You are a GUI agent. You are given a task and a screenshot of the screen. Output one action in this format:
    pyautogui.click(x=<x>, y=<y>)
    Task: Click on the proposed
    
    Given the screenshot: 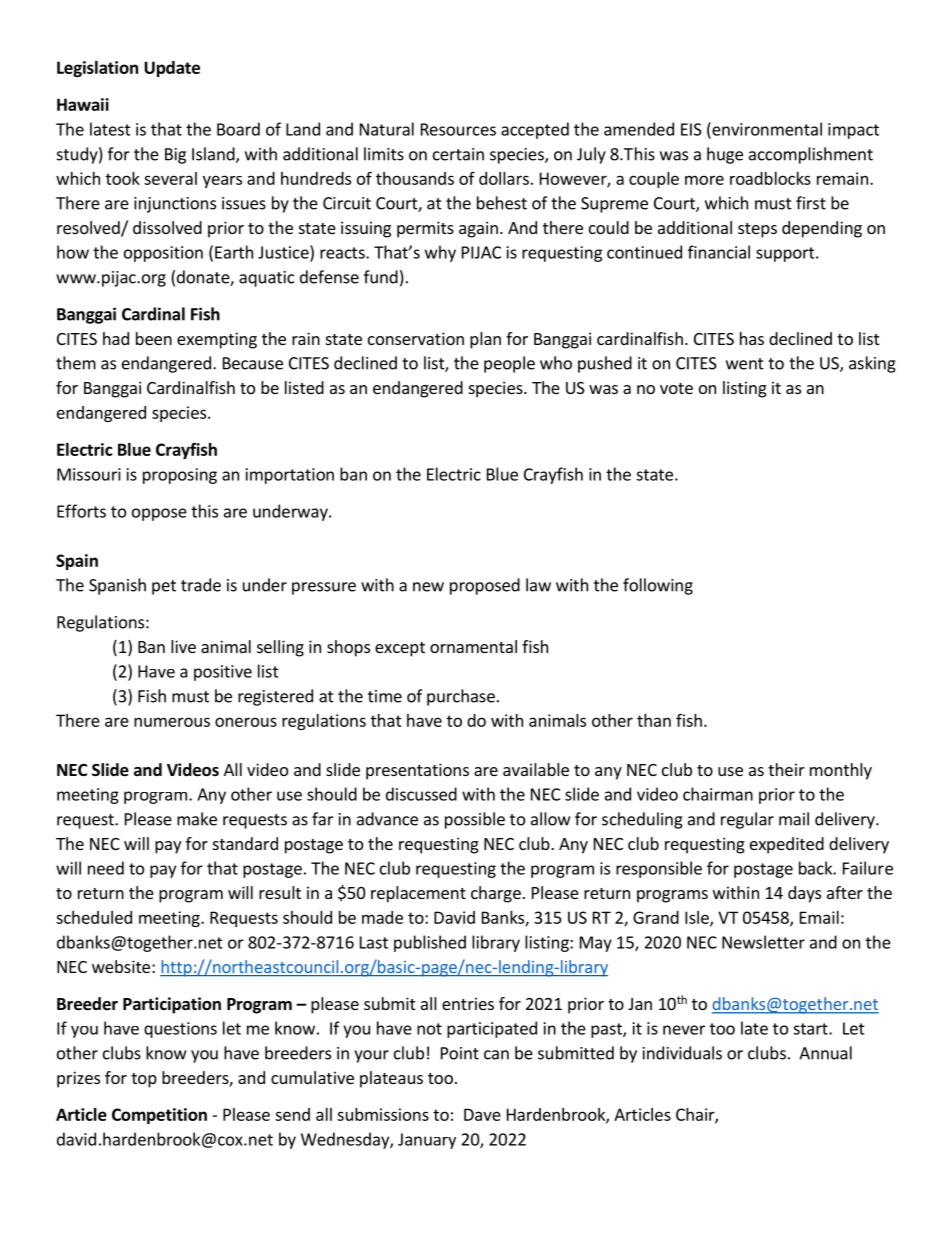 What is the action you would take?
    pyautogui.click(x=485, y=586)
